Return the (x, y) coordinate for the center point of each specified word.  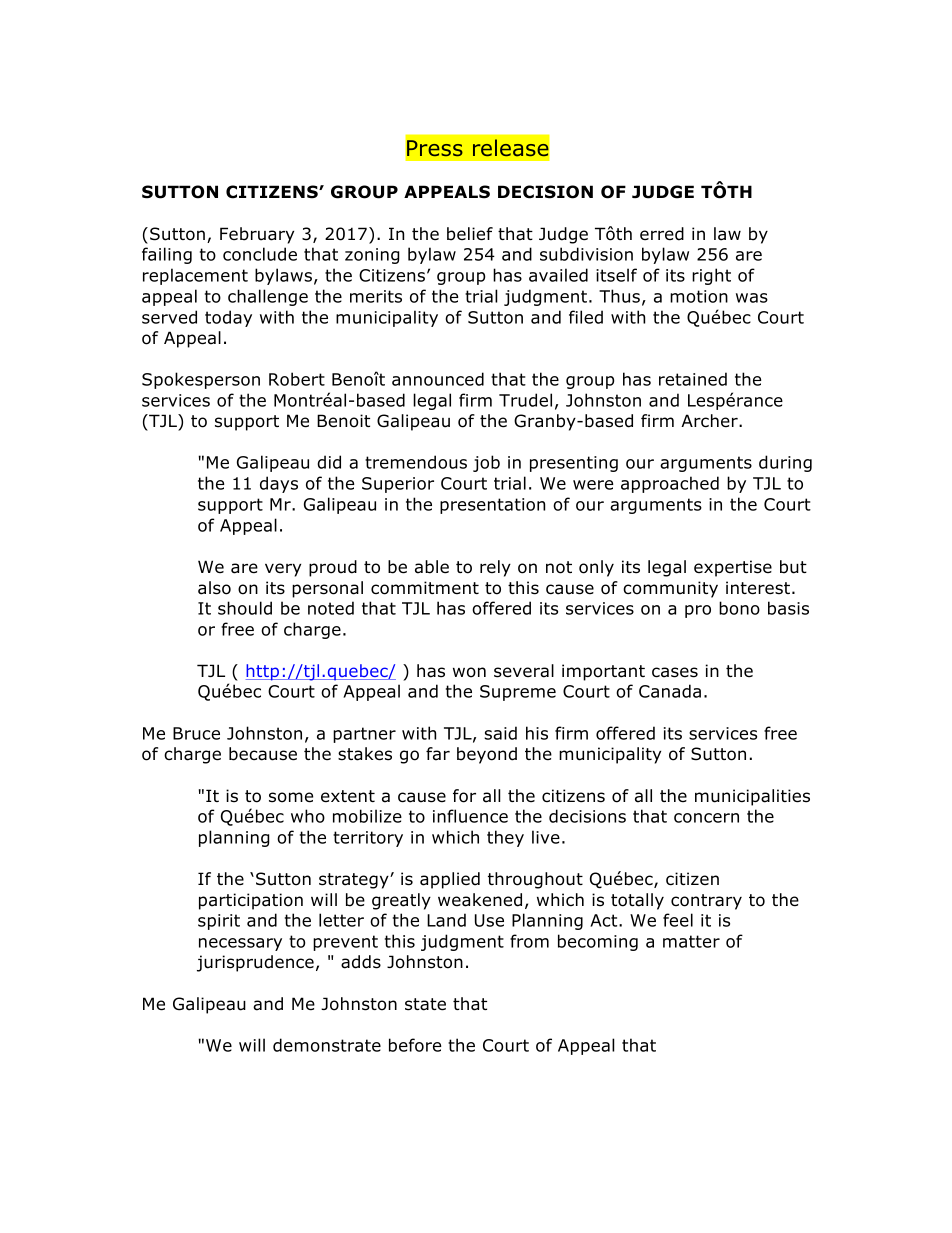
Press (435, 148)
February (257, 235)
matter (691, 941)
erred (662, 234)
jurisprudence (255, 963)
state (425, 1004)
